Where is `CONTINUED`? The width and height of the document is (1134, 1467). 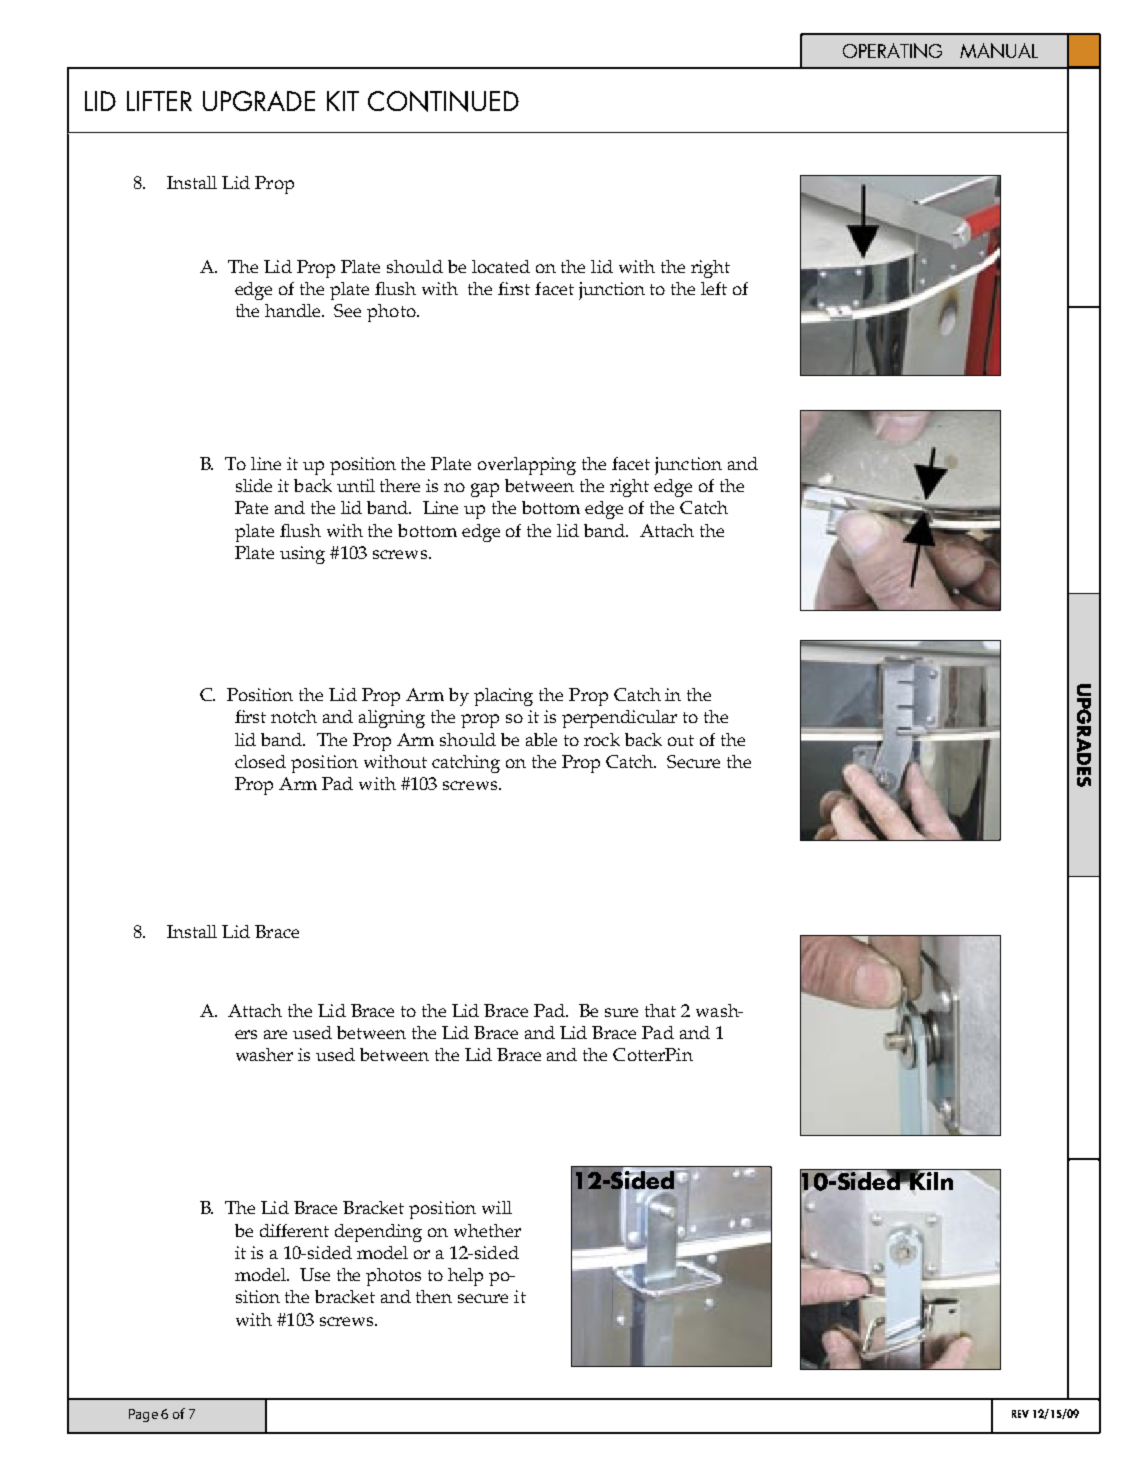 CONTINUED is located at coordinates (443, 101).
